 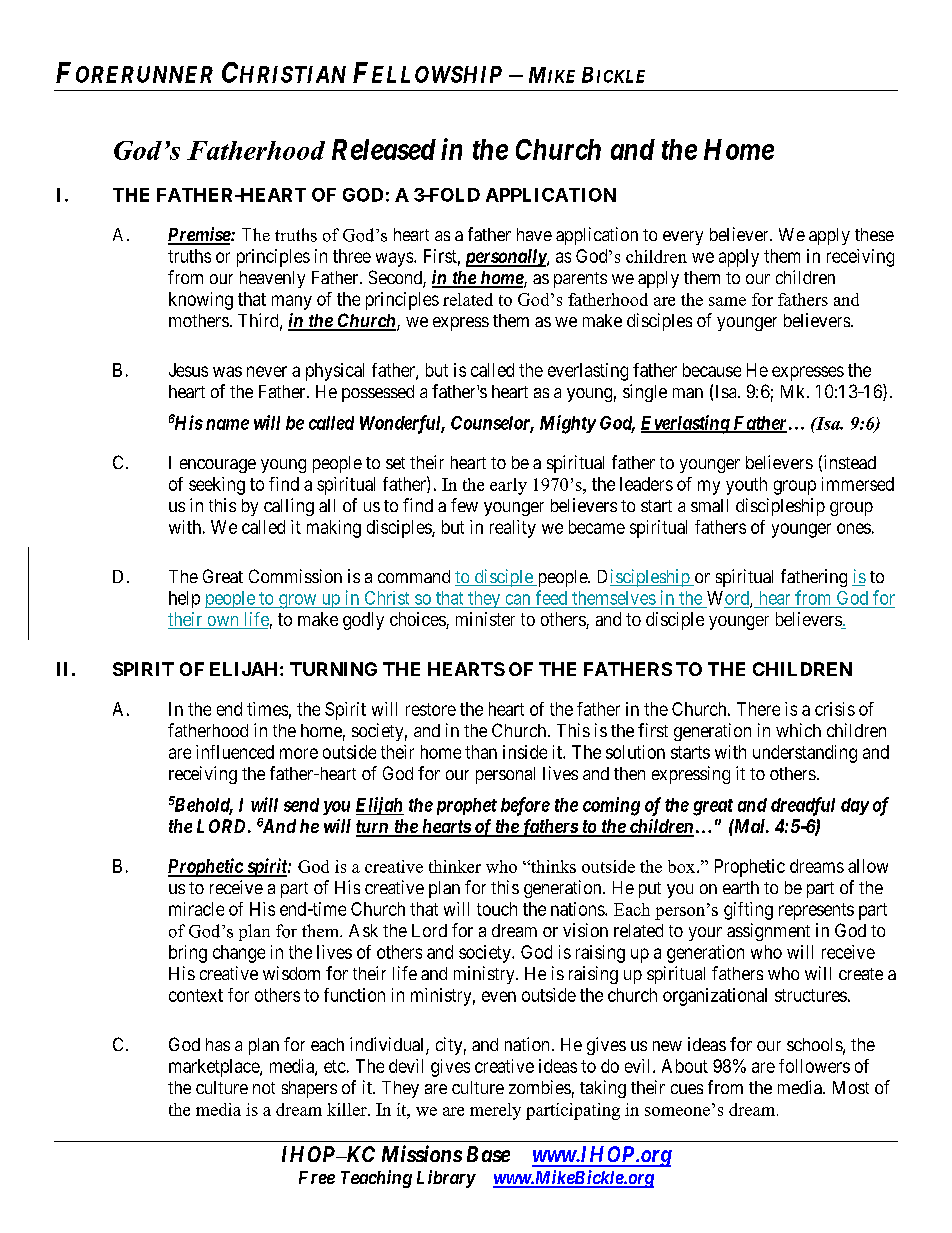 What do you see at coordinates (317, 1177) in the image?
I see `Free` at bounding box center [317, 1177].
